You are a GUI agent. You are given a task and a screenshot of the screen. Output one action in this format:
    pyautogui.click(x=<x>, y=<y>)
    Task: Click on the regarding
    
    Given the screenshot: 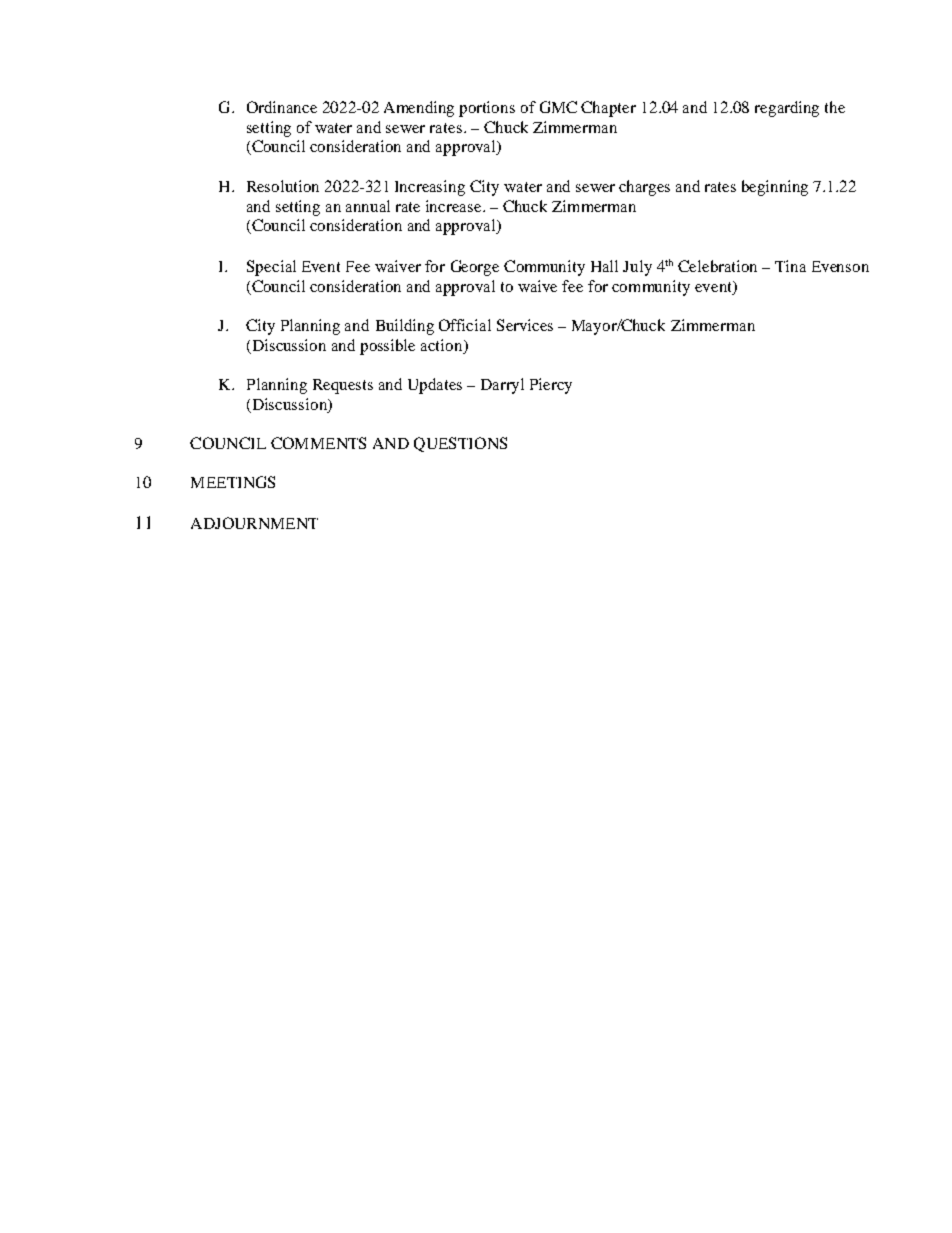 What is the action you would take?
    pyautogui.click(x=787, y=109)
